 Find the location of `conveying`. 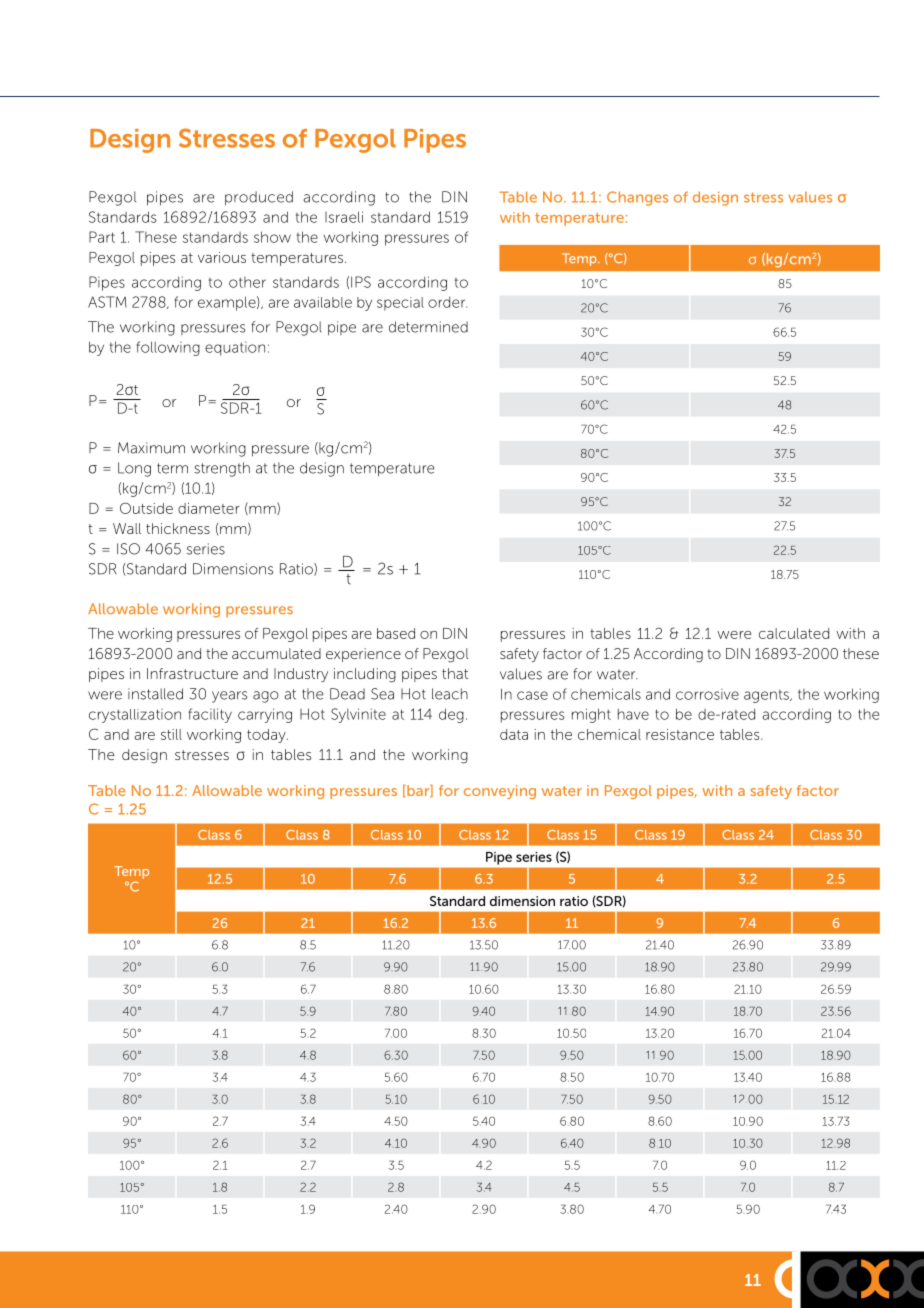

conveying is located at coordinates (500, 792).
